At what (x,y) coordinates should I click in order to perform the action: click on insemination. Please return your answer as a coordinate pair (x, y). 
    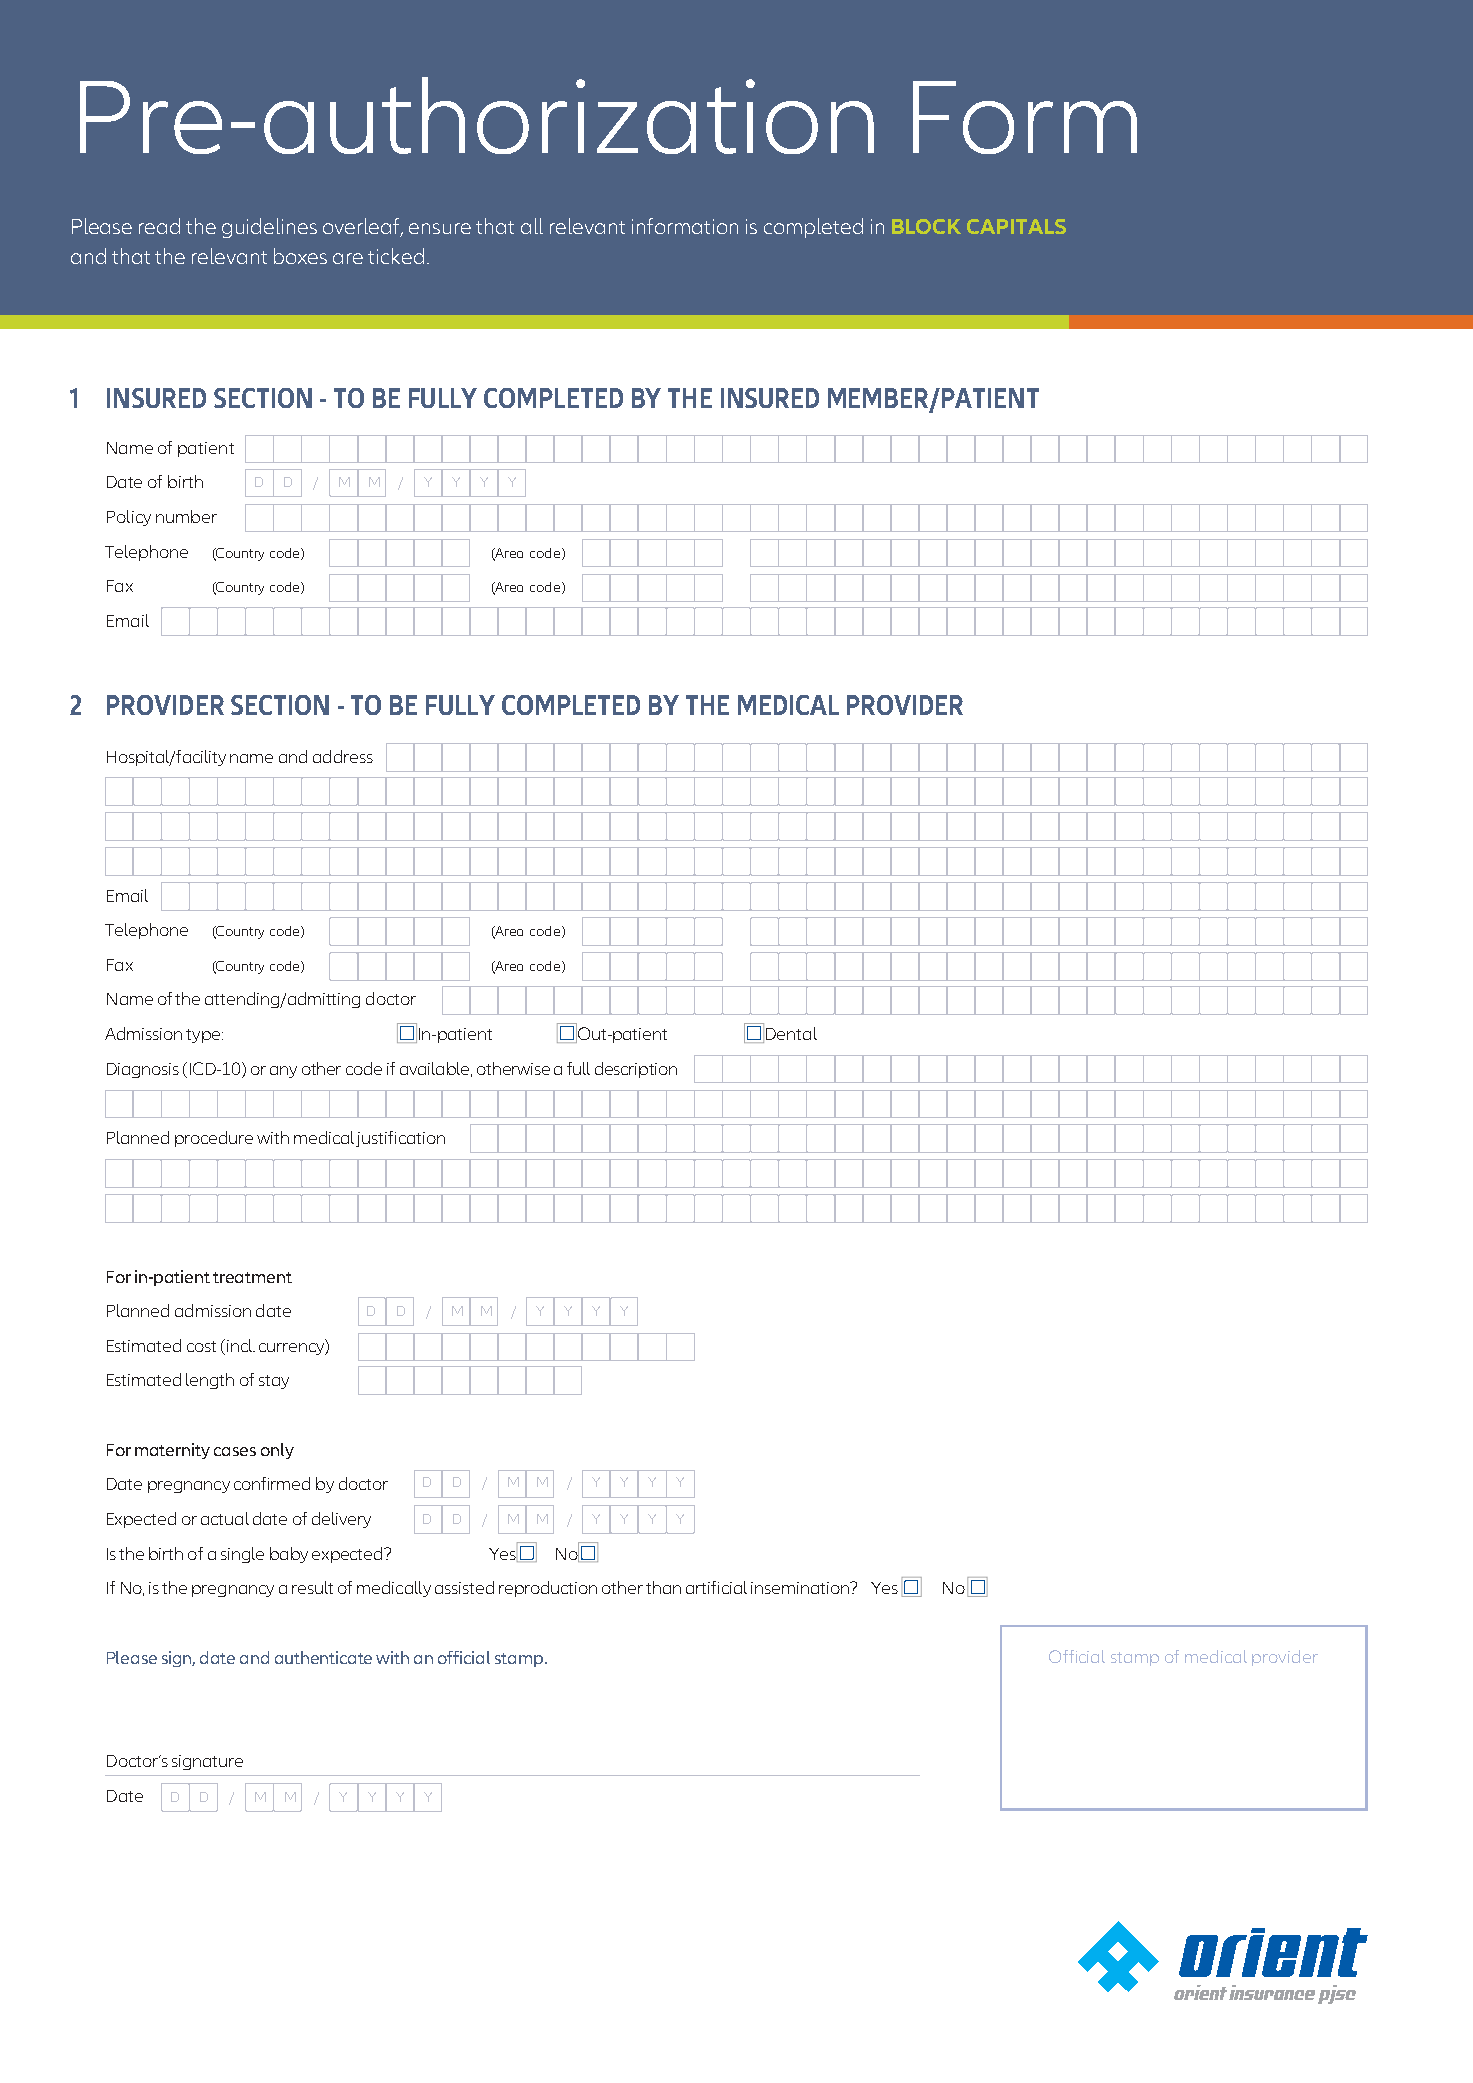
    Looking at the image, I should click on (801, 1588).
